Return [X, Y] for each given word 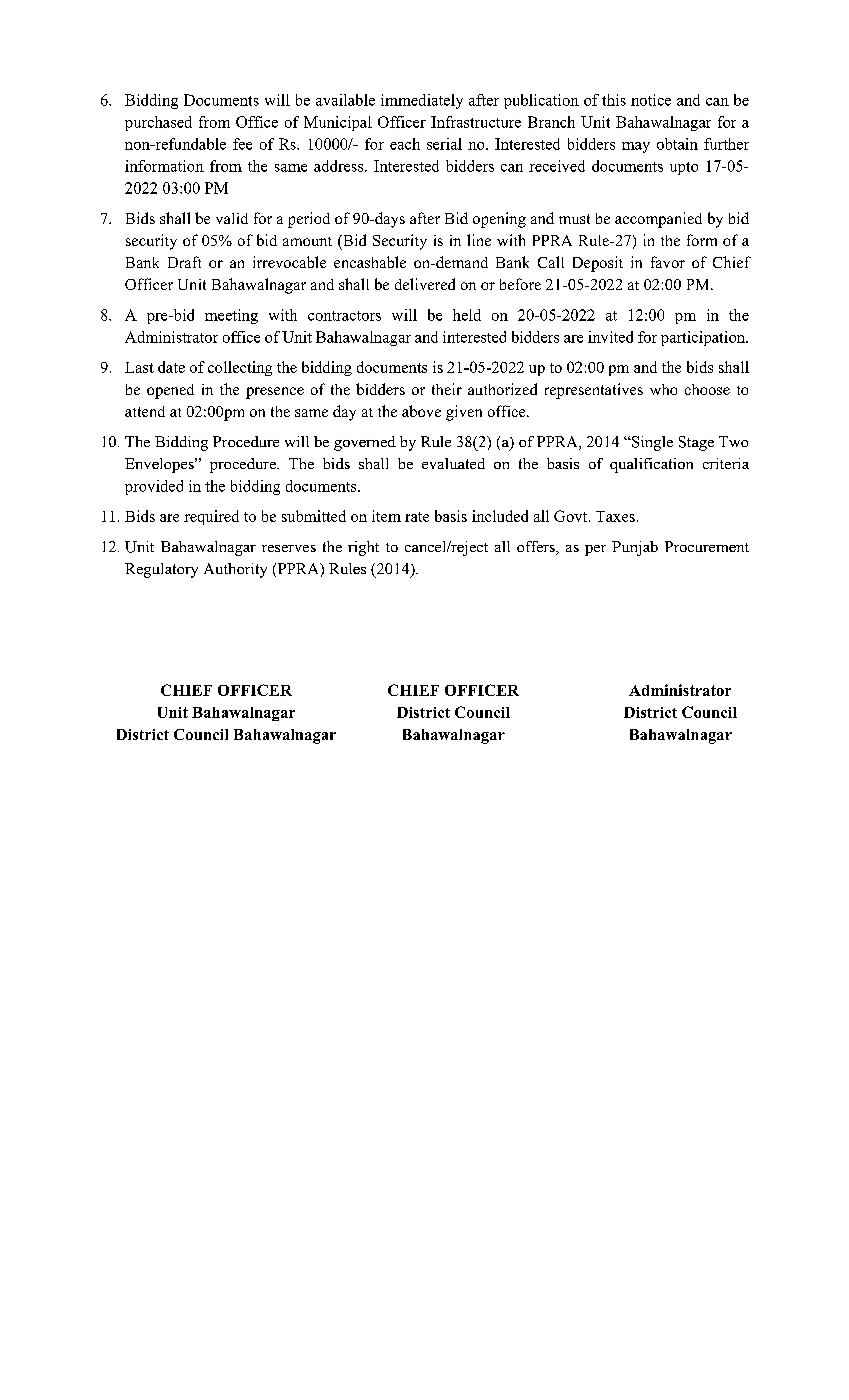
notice [651, 100]
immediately [422, 101]
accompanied [658, 220]
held [467, 315]
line [479, 240]
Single [651, 443]
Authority [235, 570]
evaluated [453, 463]
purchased [158, 123]
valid [232, 218]
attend [145, 411]
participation [704, 338]
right [363, 548]
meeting [231, 316]
